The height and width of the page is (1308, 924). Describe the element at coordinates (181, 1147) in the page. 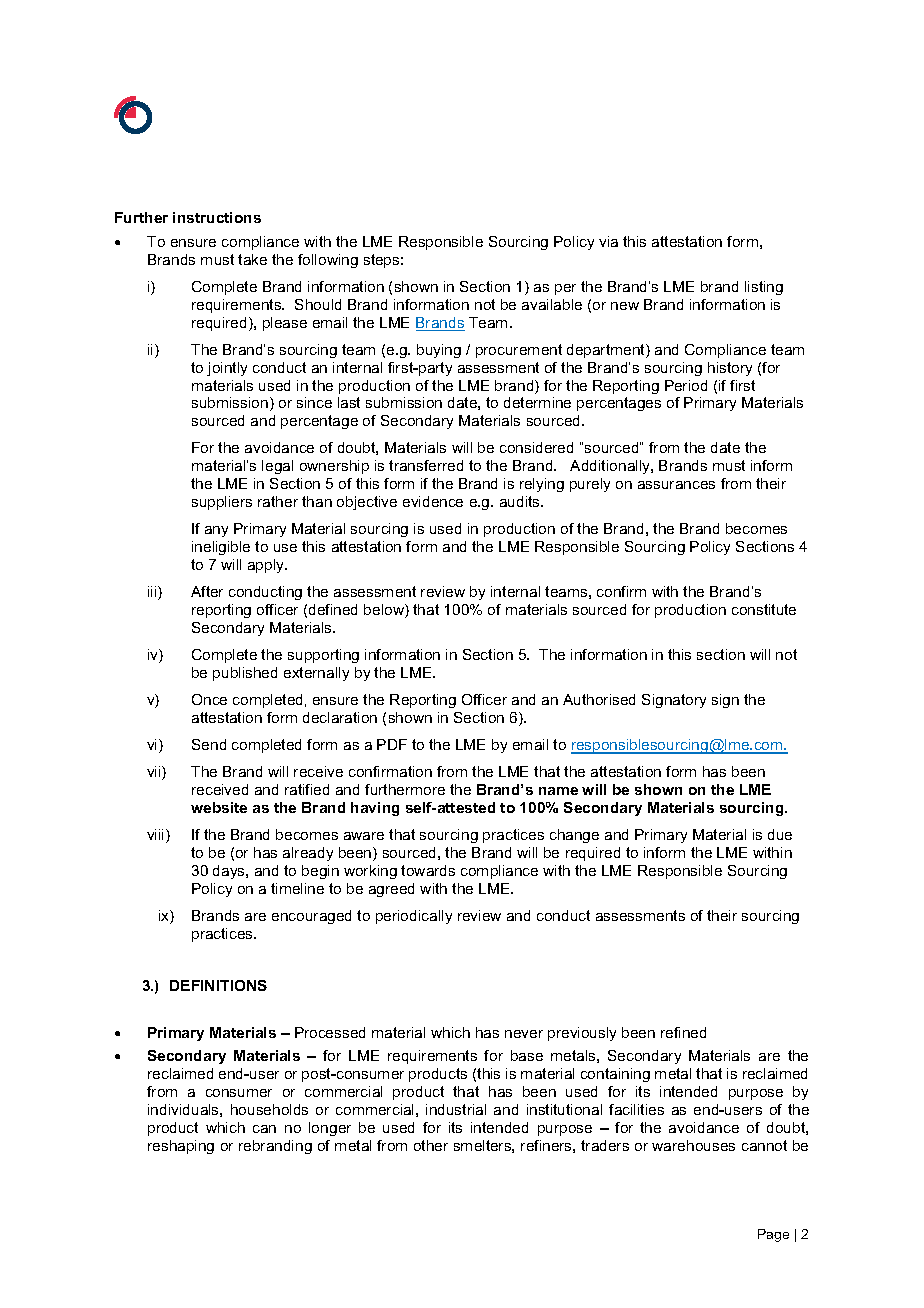

I see `reshaping` at that location.
